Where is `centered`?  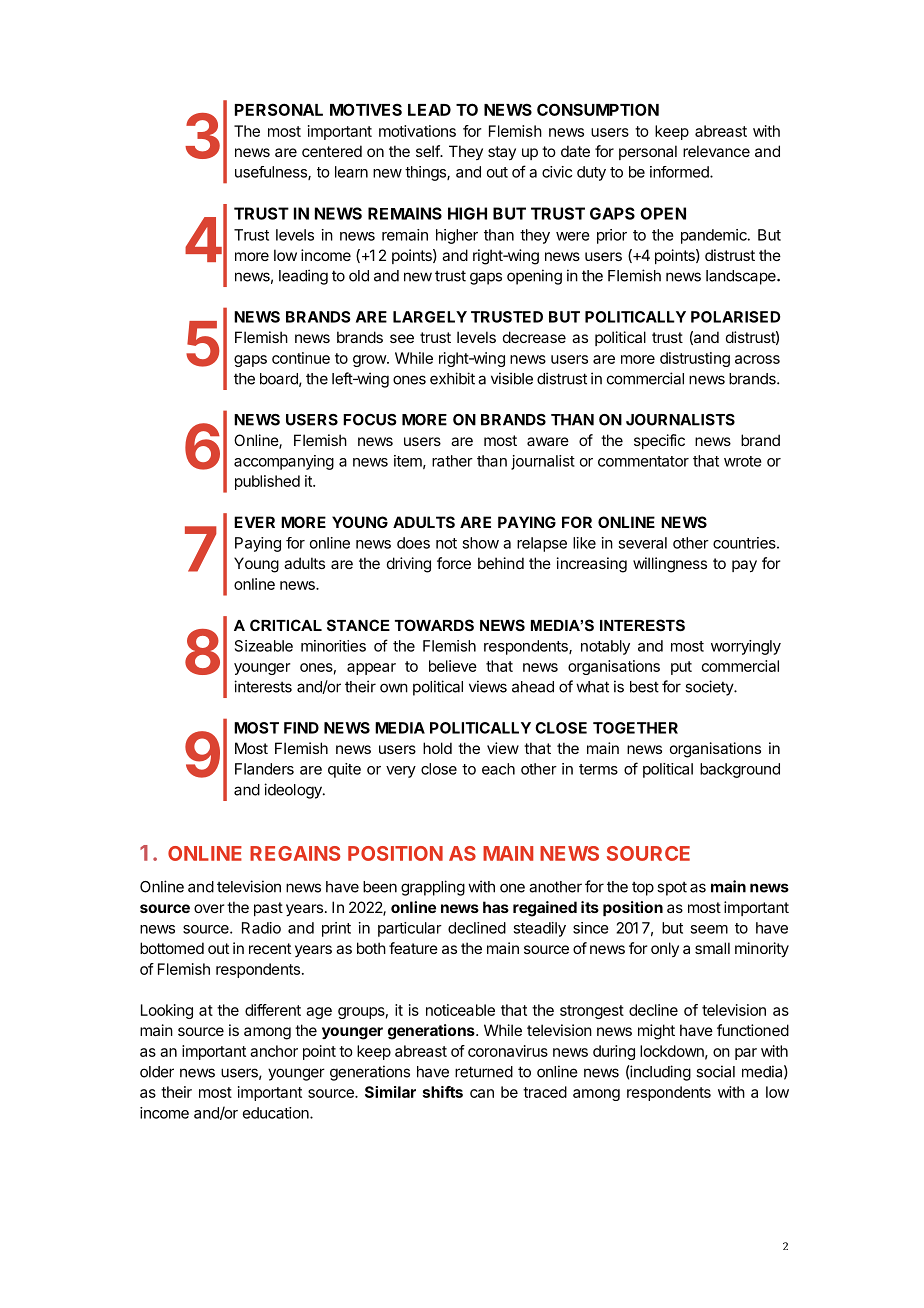
centered is located at coordinates (332, 151).
